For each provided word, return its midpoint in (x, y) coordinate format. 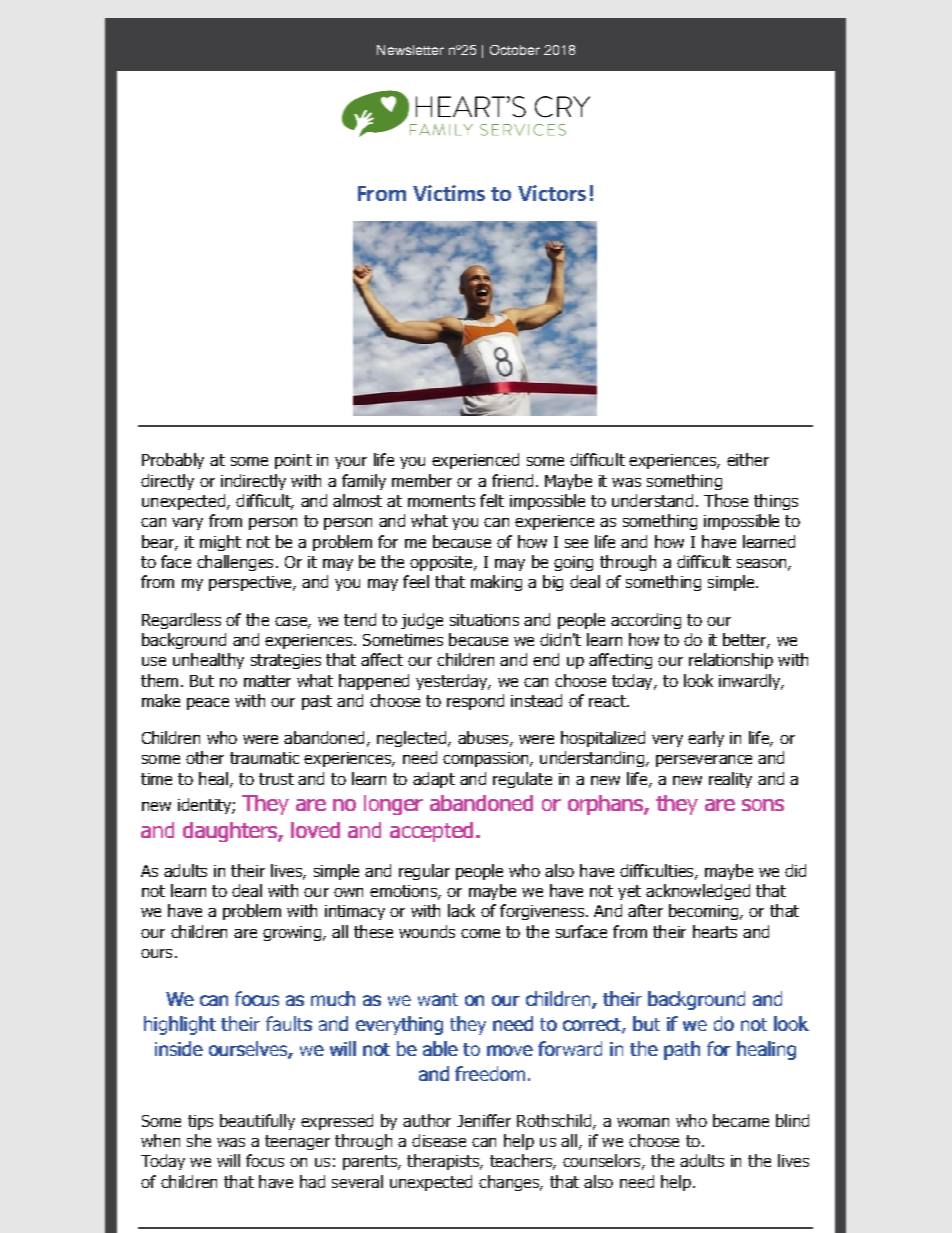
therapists (444, 1162)
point (293, 461)
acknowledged (698, 892)
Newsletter (410, 50)
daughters (231, 832)
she (199, 1140)
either (748, 459)
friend (512, 480)
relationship (731, 661)
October (515, 50)
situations (484, 620)
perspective (251, 583)
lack (461, 910)
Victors (552, 193)
